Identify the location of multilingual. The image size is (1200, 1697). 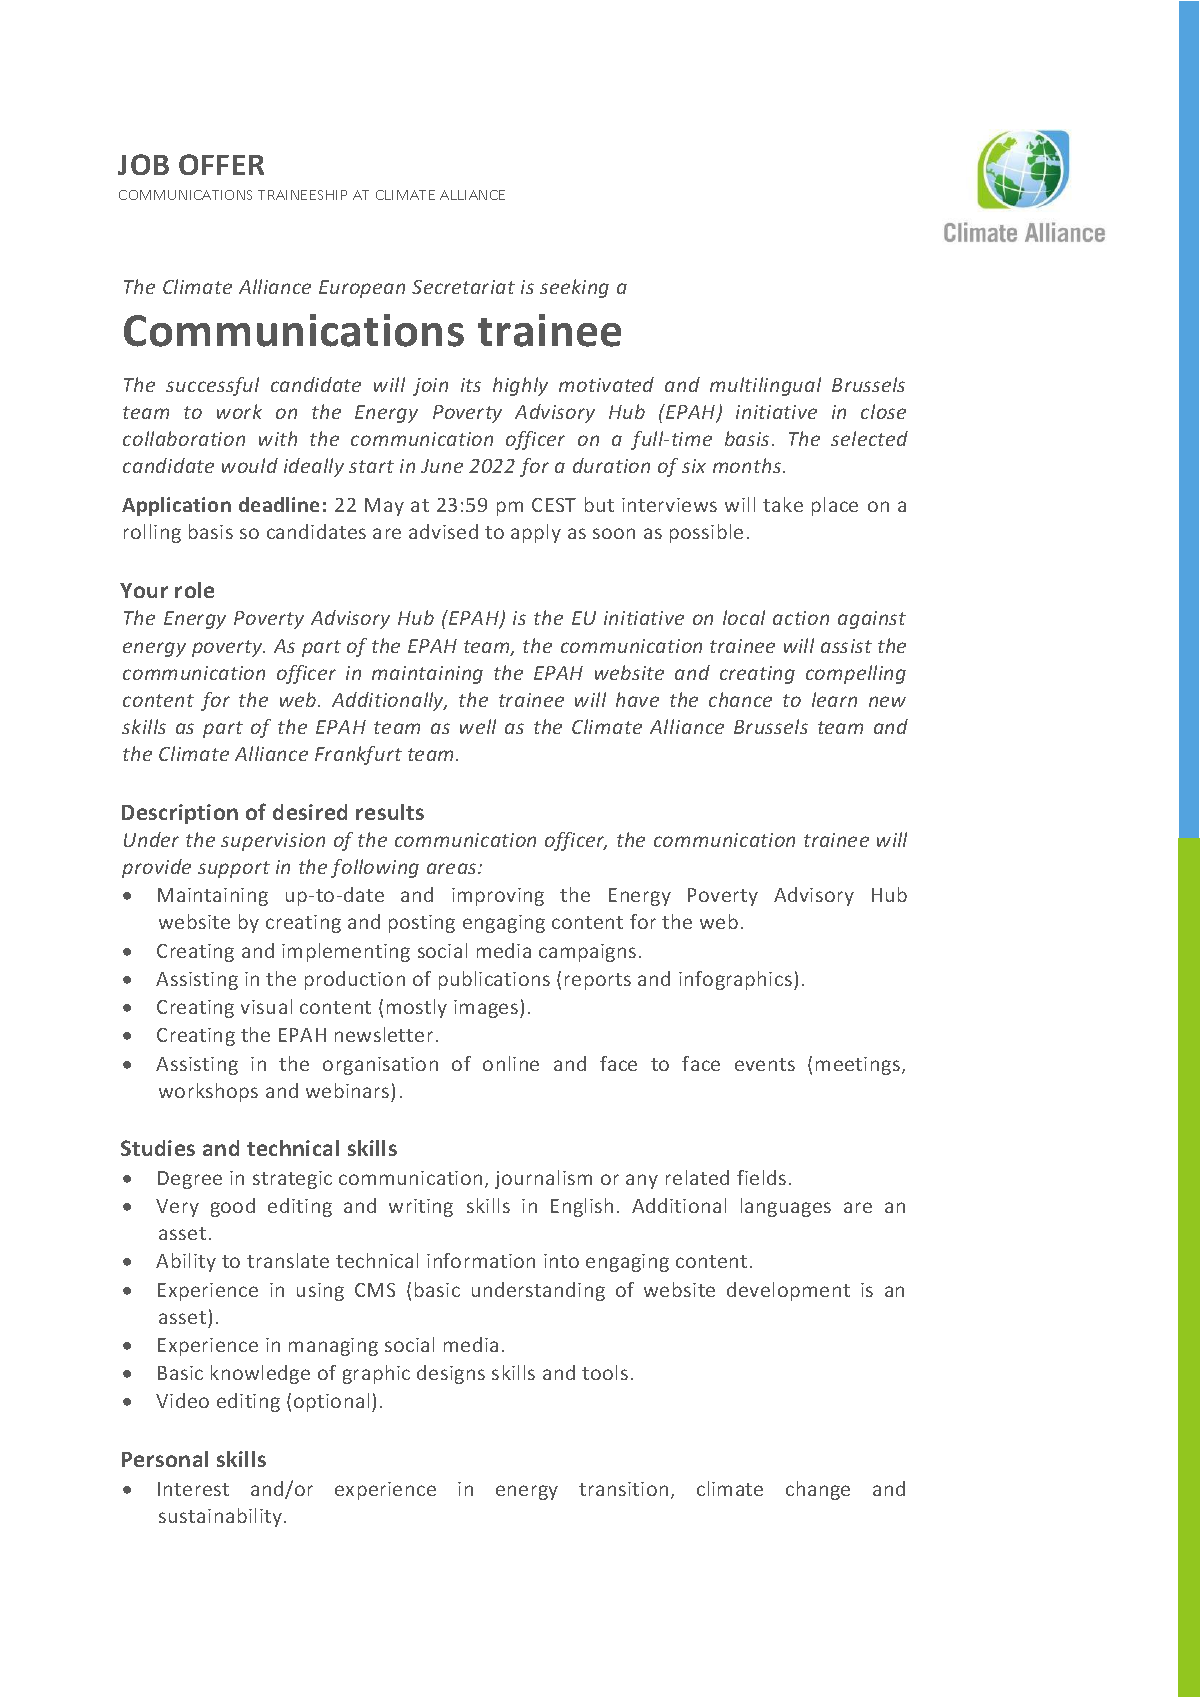
(765, 386).
